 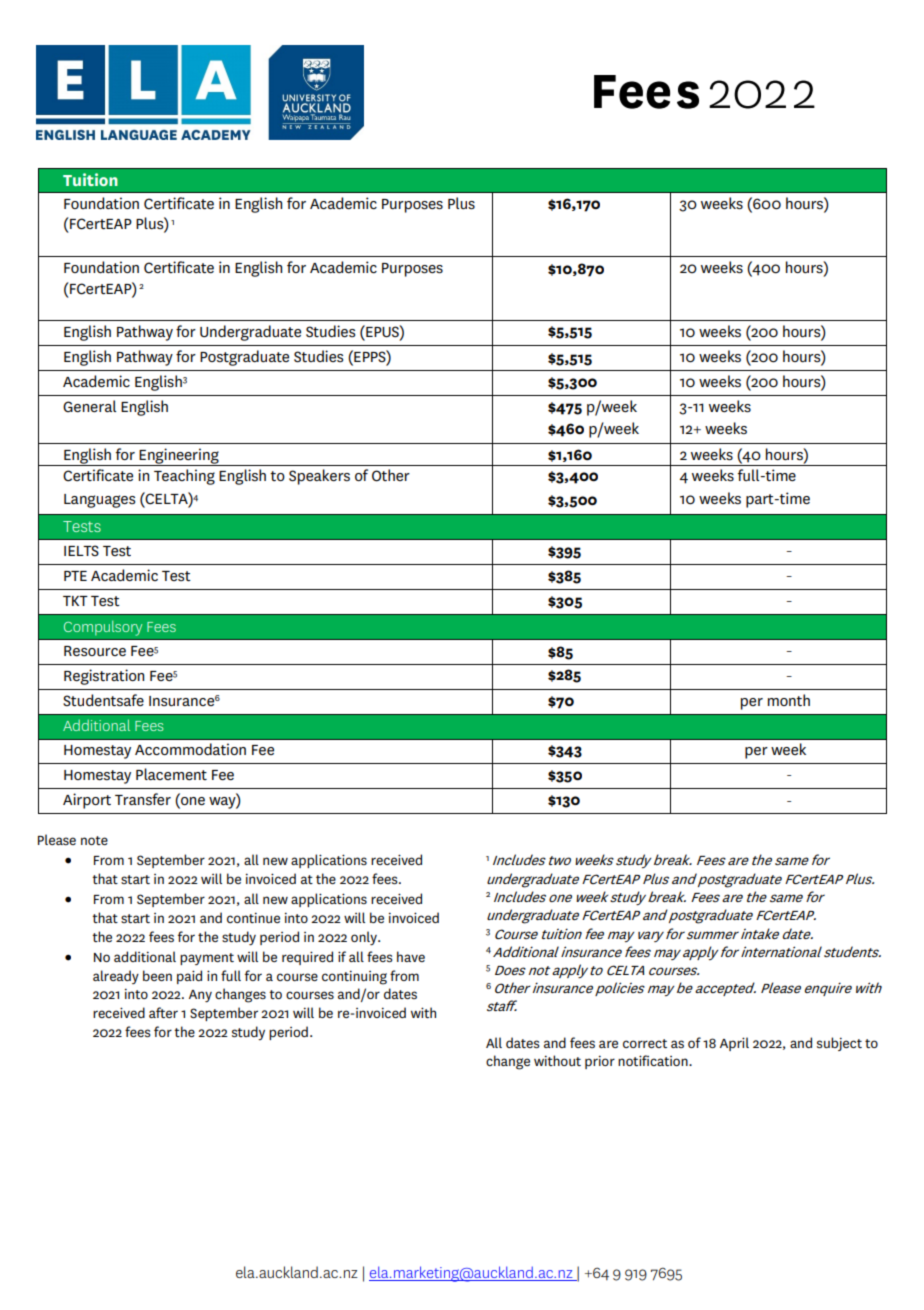 What do you see at coordinates (734, 1044) in the image?
I see `April` at bounding box center [734, 1044].
